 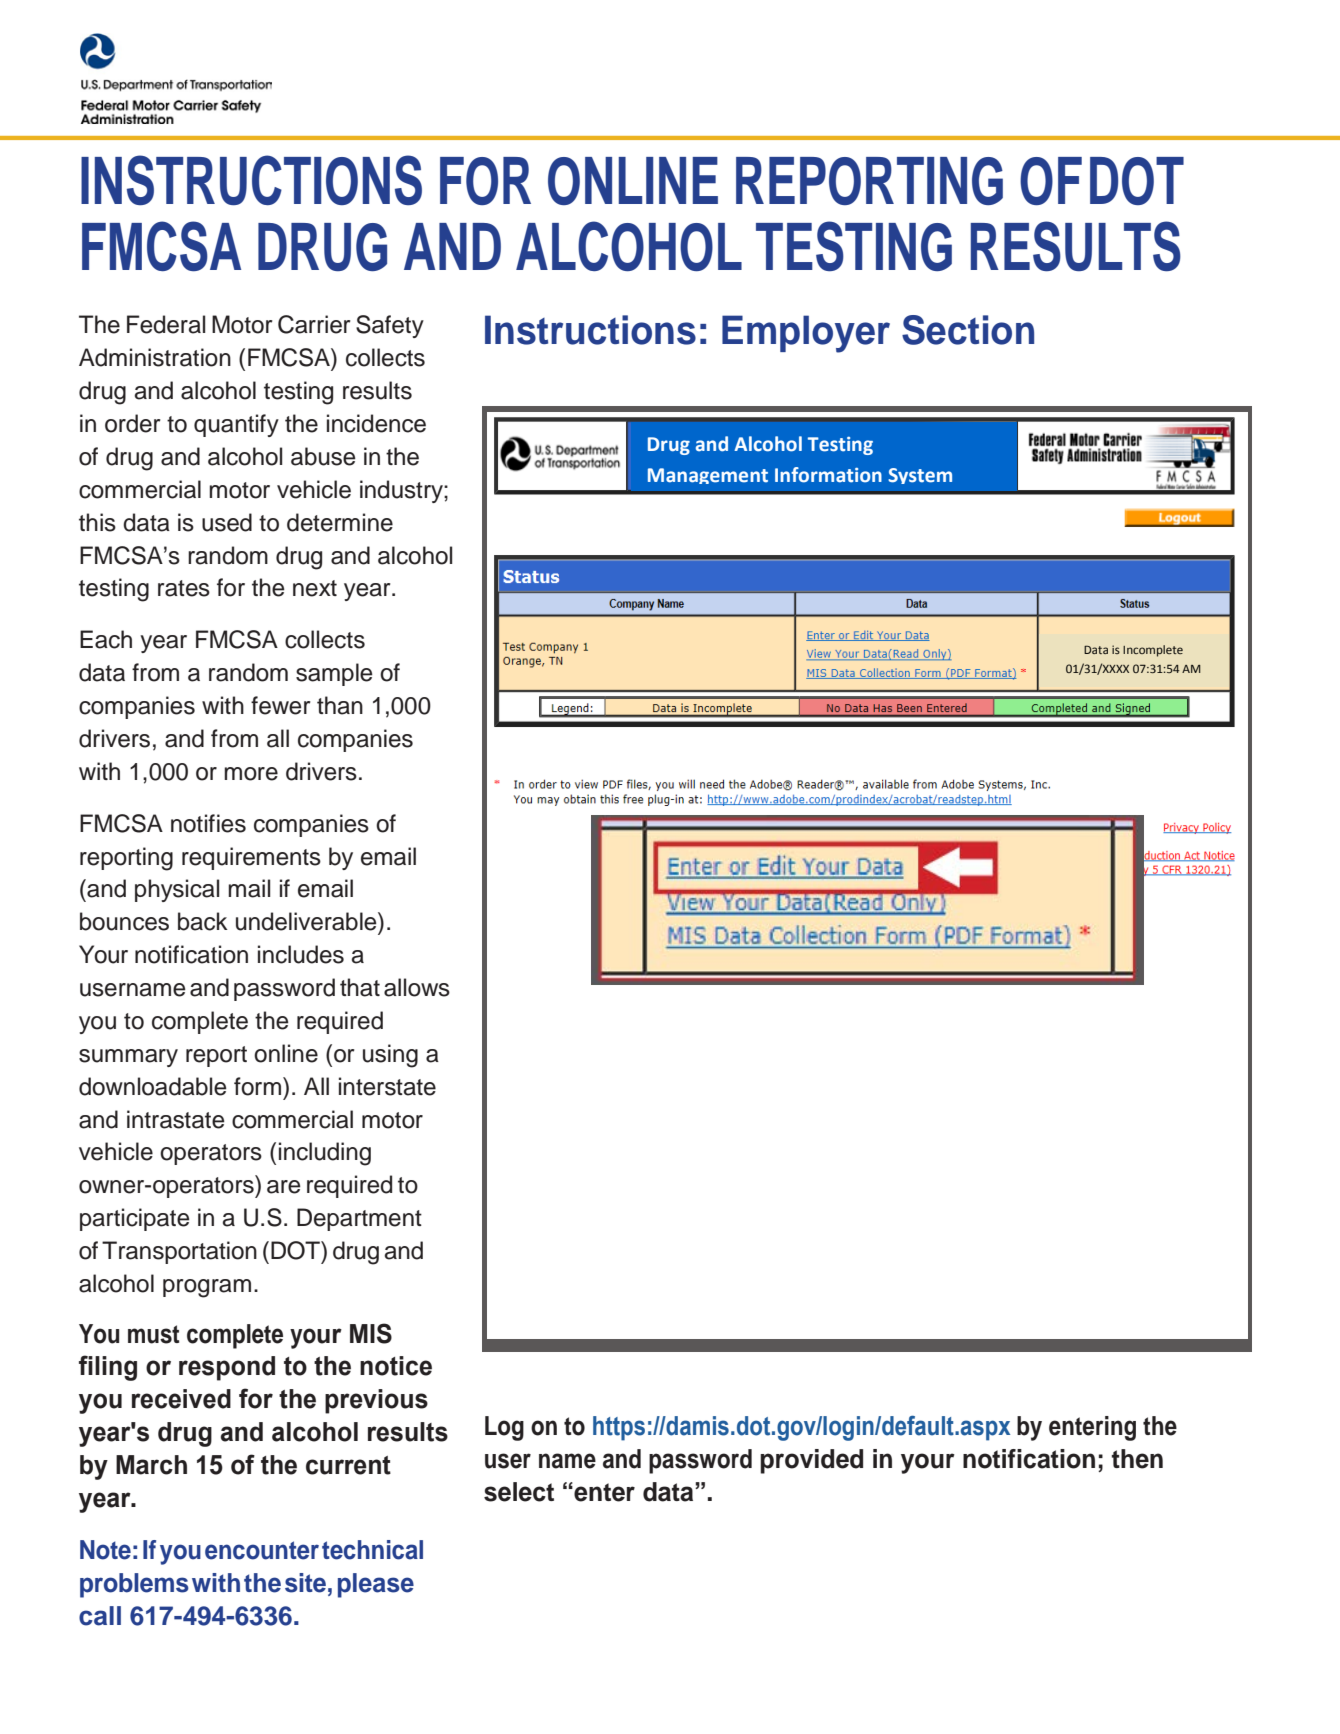 I want to click on Employer, so click(x=806, y=334).
